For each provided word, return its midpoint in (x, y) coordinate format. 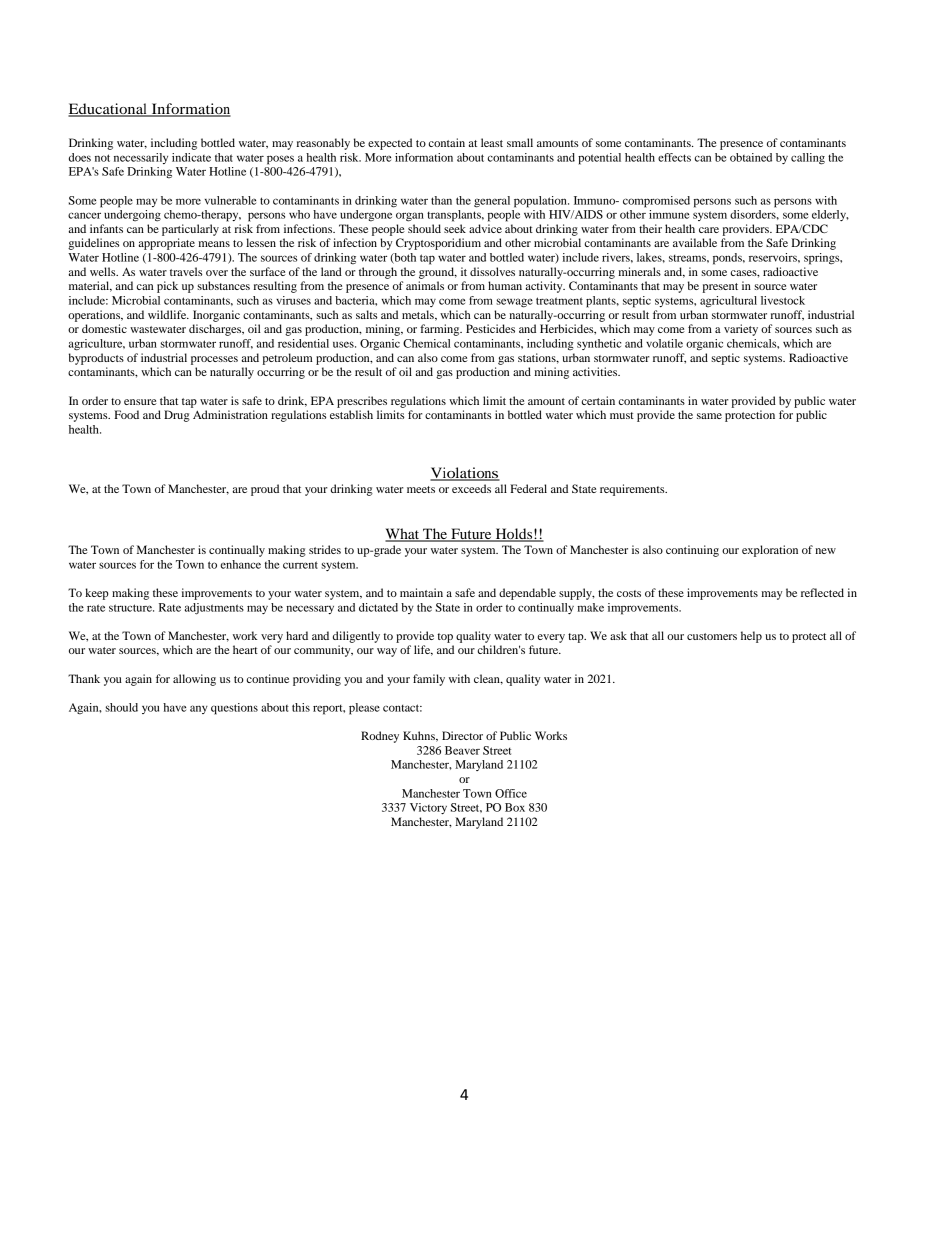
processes (214, 360)
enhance (241, 564)
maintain (421, 592)
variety (741, 330)
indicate (191, 157)
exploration (770, 551)
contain (447, 142)
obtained (751, 157)
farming (441, 330)
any (199, 709)
